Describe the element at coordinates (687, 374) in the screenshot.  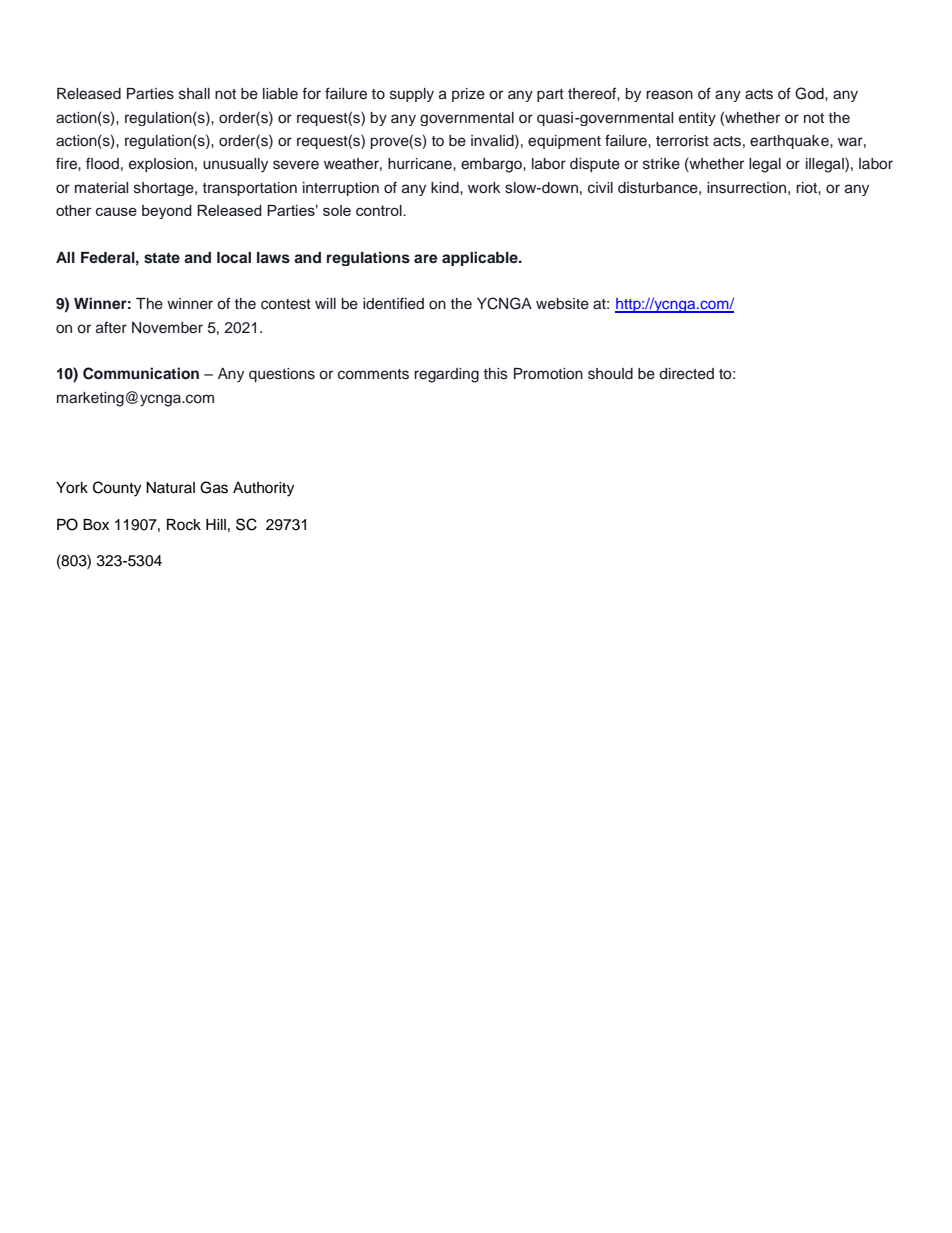
I see `directed` at that location.
